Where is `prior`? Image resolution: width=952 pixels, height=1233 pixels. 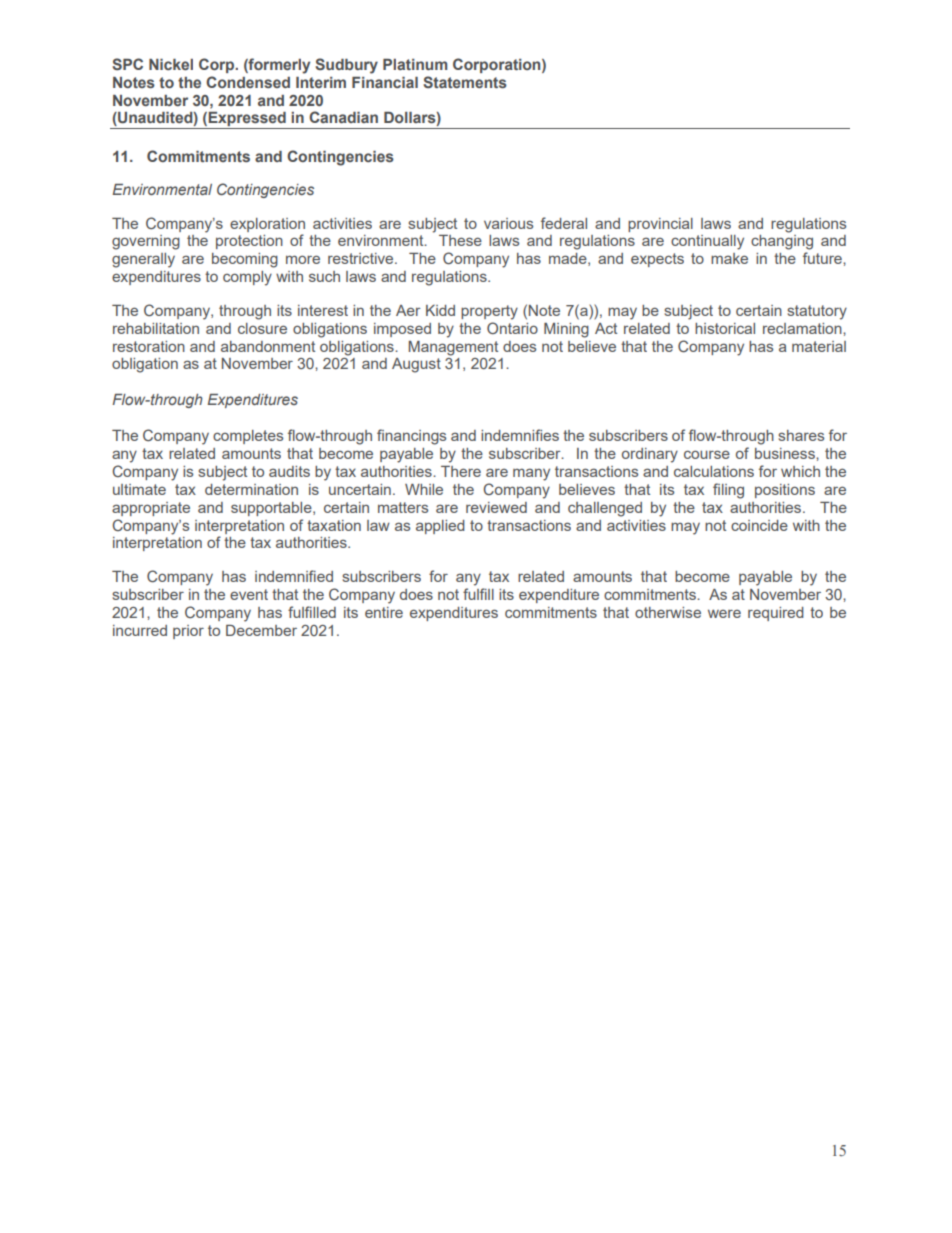
prior is located at coordinates (188, 632).
